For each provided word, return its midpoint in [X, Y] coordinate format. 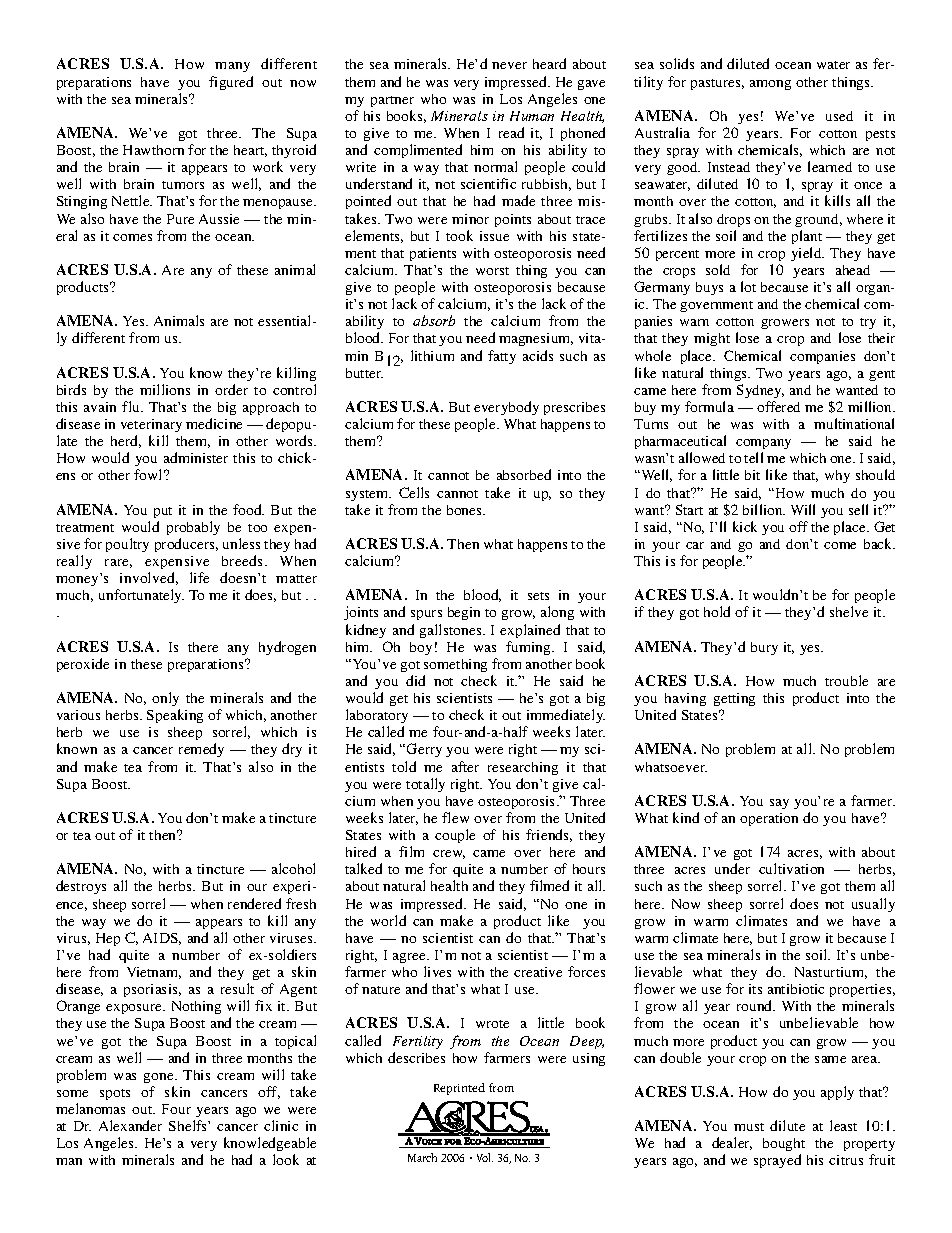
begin [464, 613]
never [509, 65]
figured [231, 83]
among [770, 85]
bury [764, 648]
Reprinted [459, 1089]
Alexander [130, 1125]
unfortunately [141, 596]
